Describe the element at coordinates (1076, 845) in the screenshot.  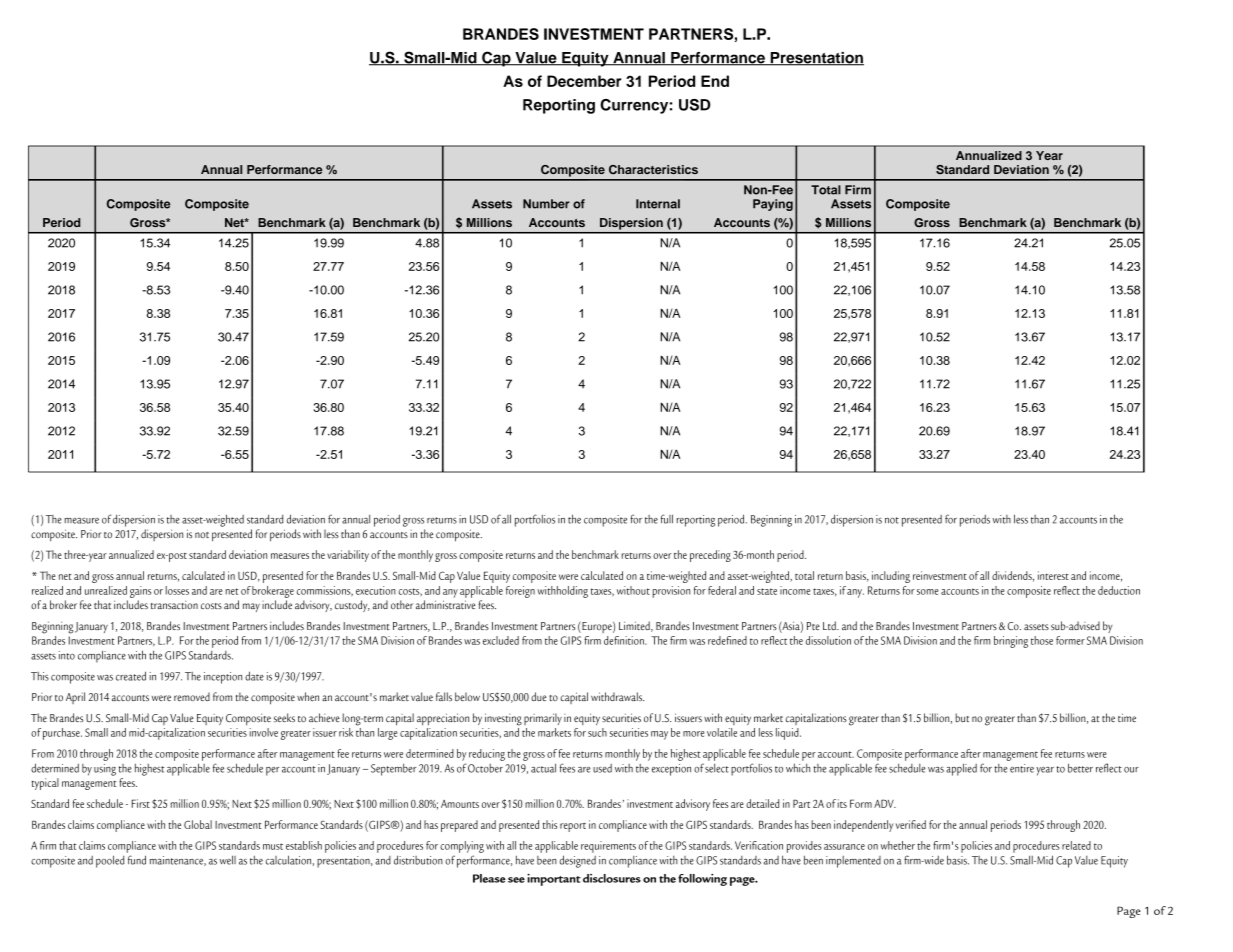
I see `related` at that location.
